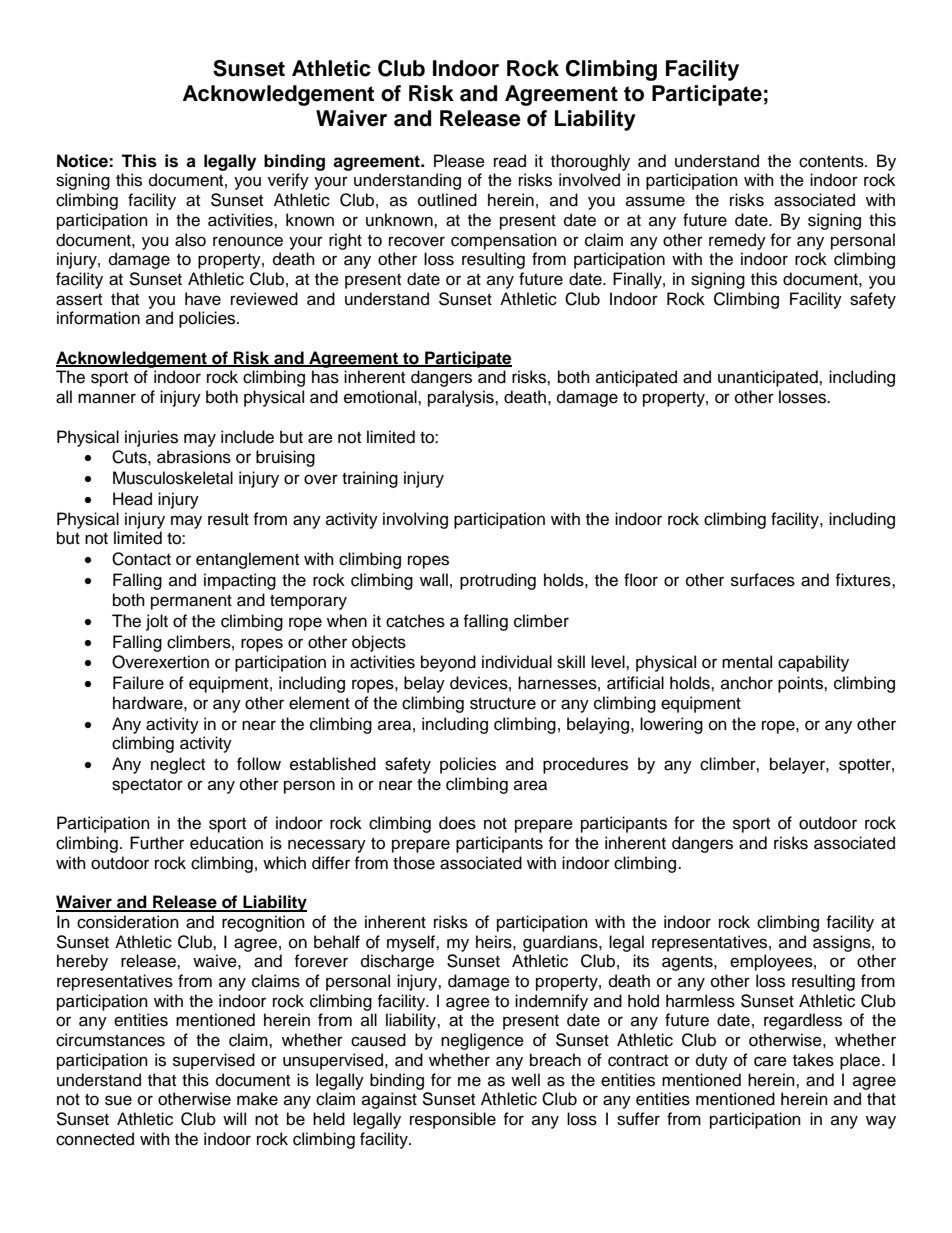 The image size is (952, 1233). Describe the element at coordinates (453, 1120) in the document. I see `responsible` at that location.
